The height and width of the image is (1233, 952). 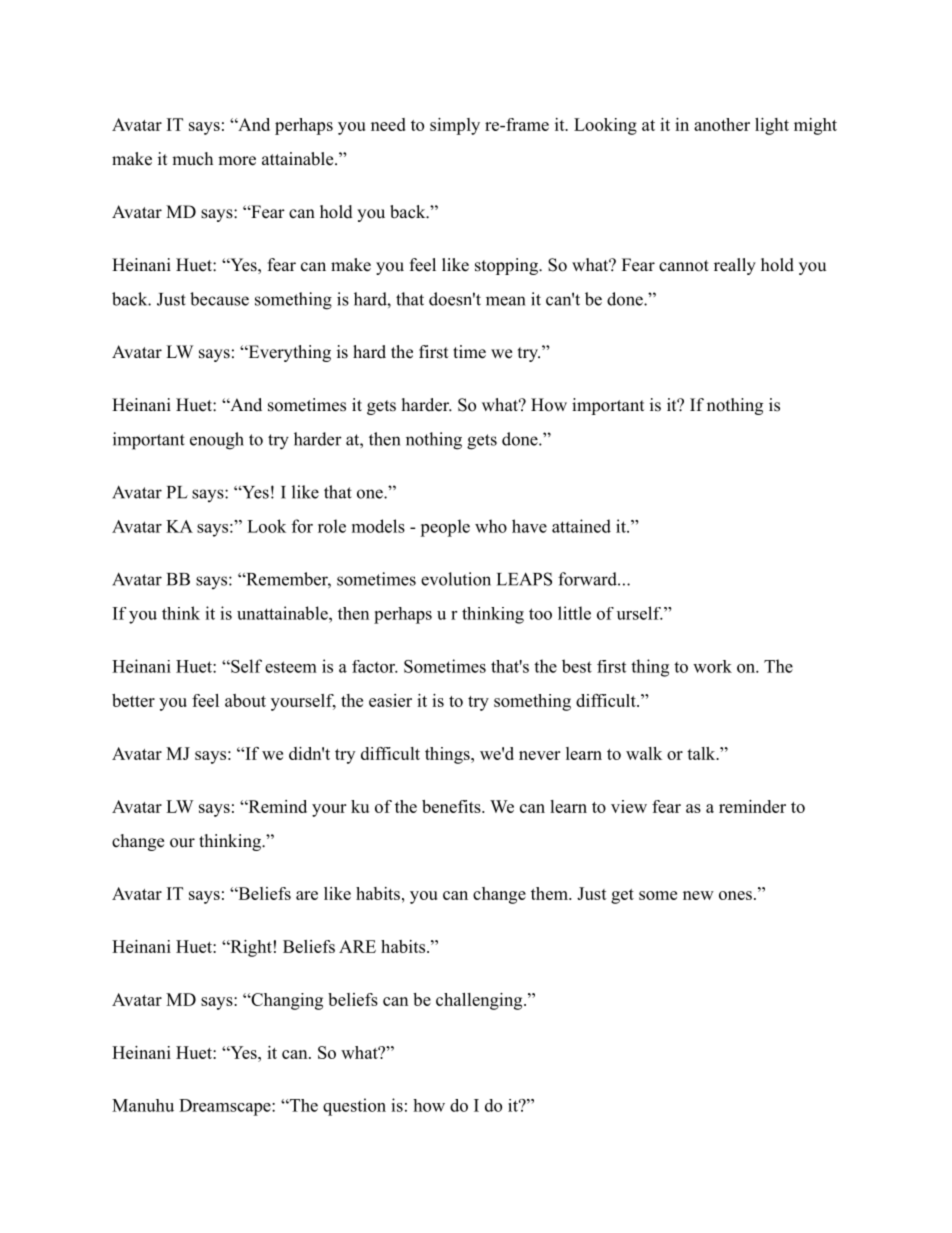 What do you see at coordinates (722, 124) in the image?
I see `another` at bounding box center [722, 124].
